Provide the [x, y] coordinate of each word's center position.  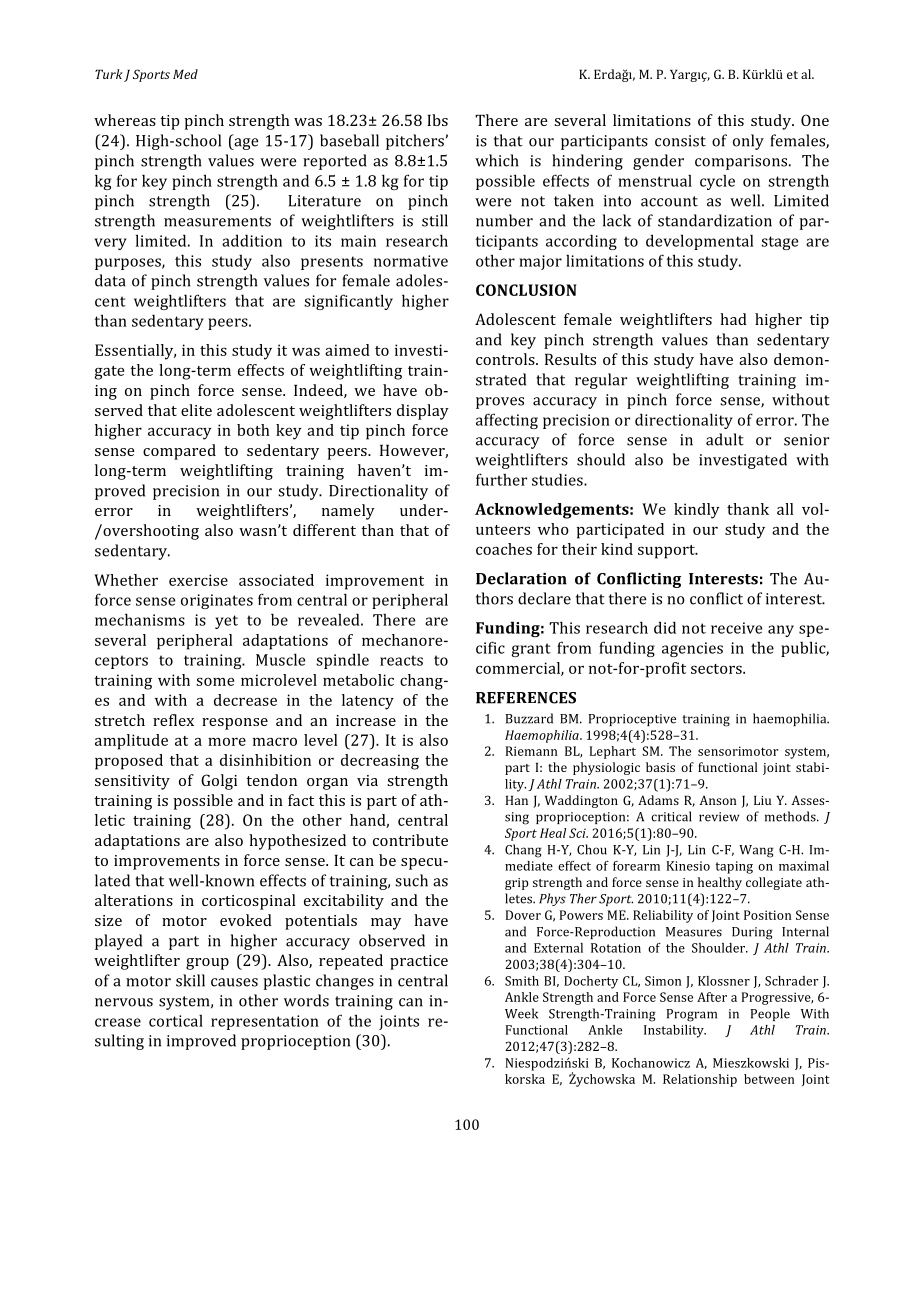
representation [265, 1022]
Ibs [437, 120]
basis [660, 767]
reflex [173, 720]
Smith [522, 981]
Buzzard [529, 718]
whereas [125, 120]
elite [196, 410]
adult [725, 439]
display [423, 412]
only [748, 142]
